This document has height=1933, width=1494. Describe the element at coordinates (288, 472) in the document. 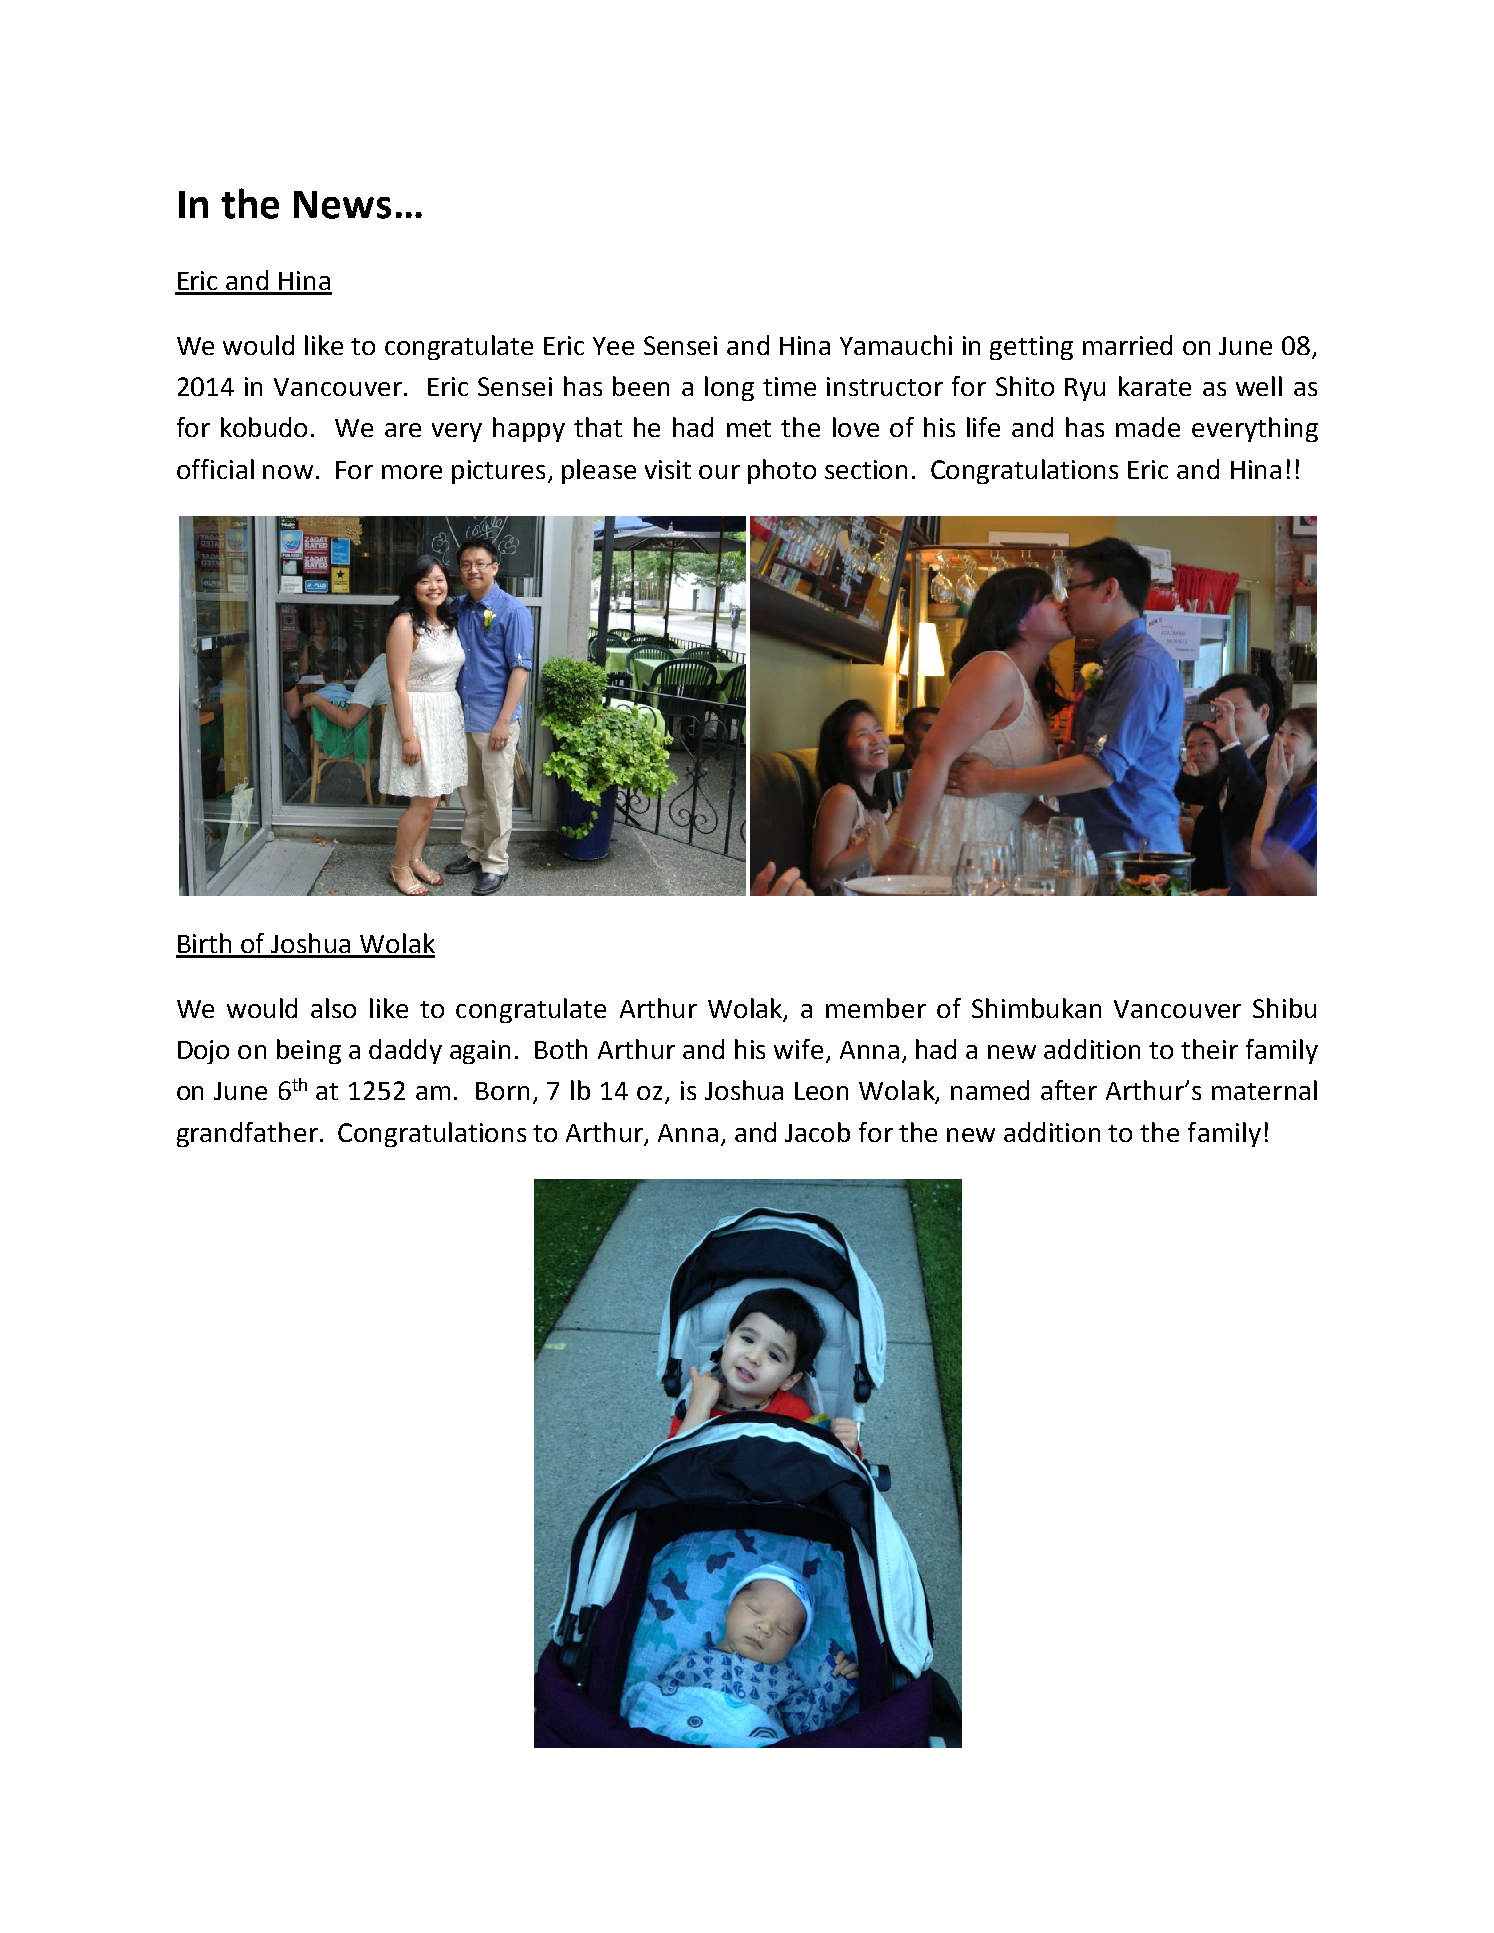

I see `now` at that location.
